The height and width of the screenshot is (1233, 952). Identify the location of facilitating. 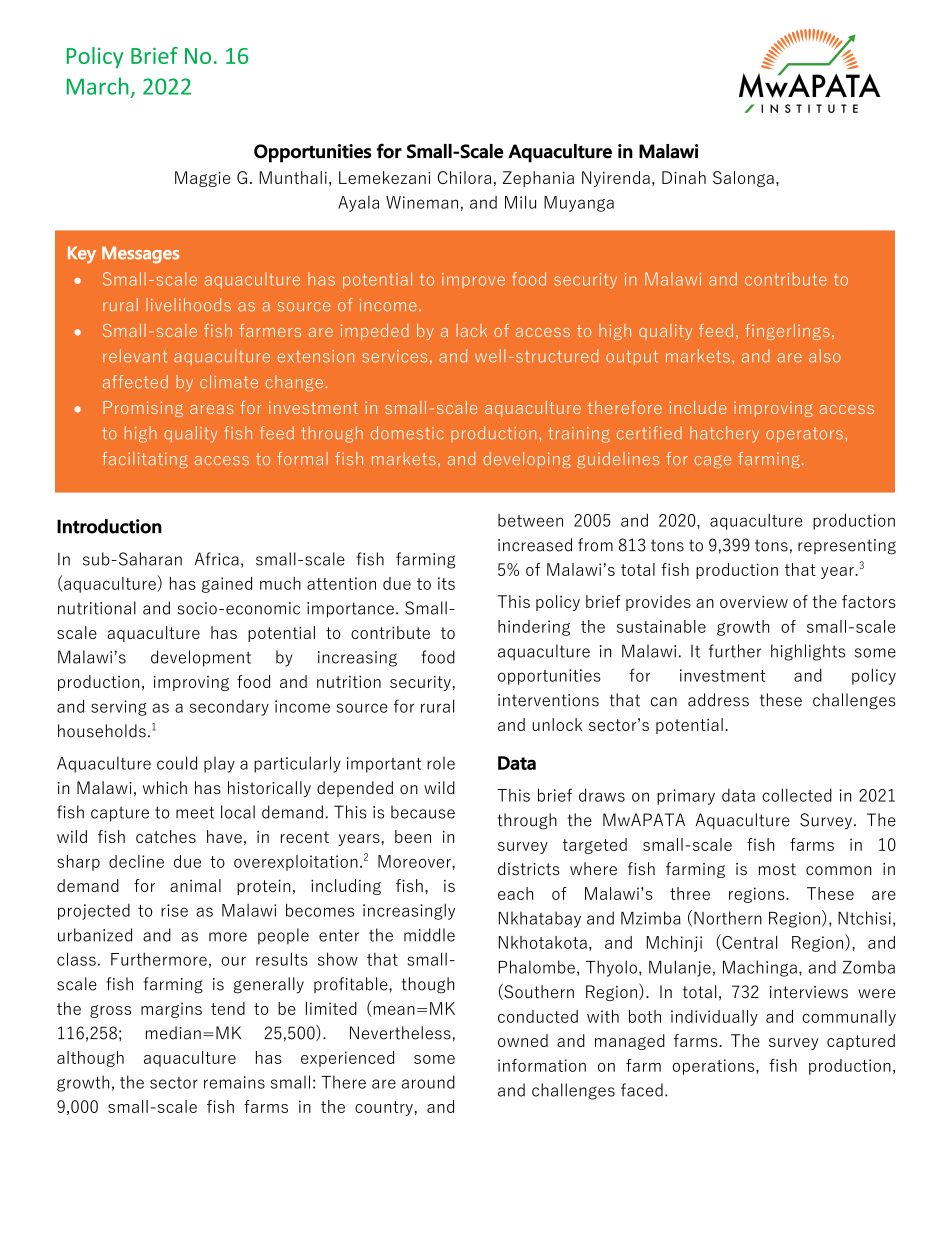
(145, 460).
